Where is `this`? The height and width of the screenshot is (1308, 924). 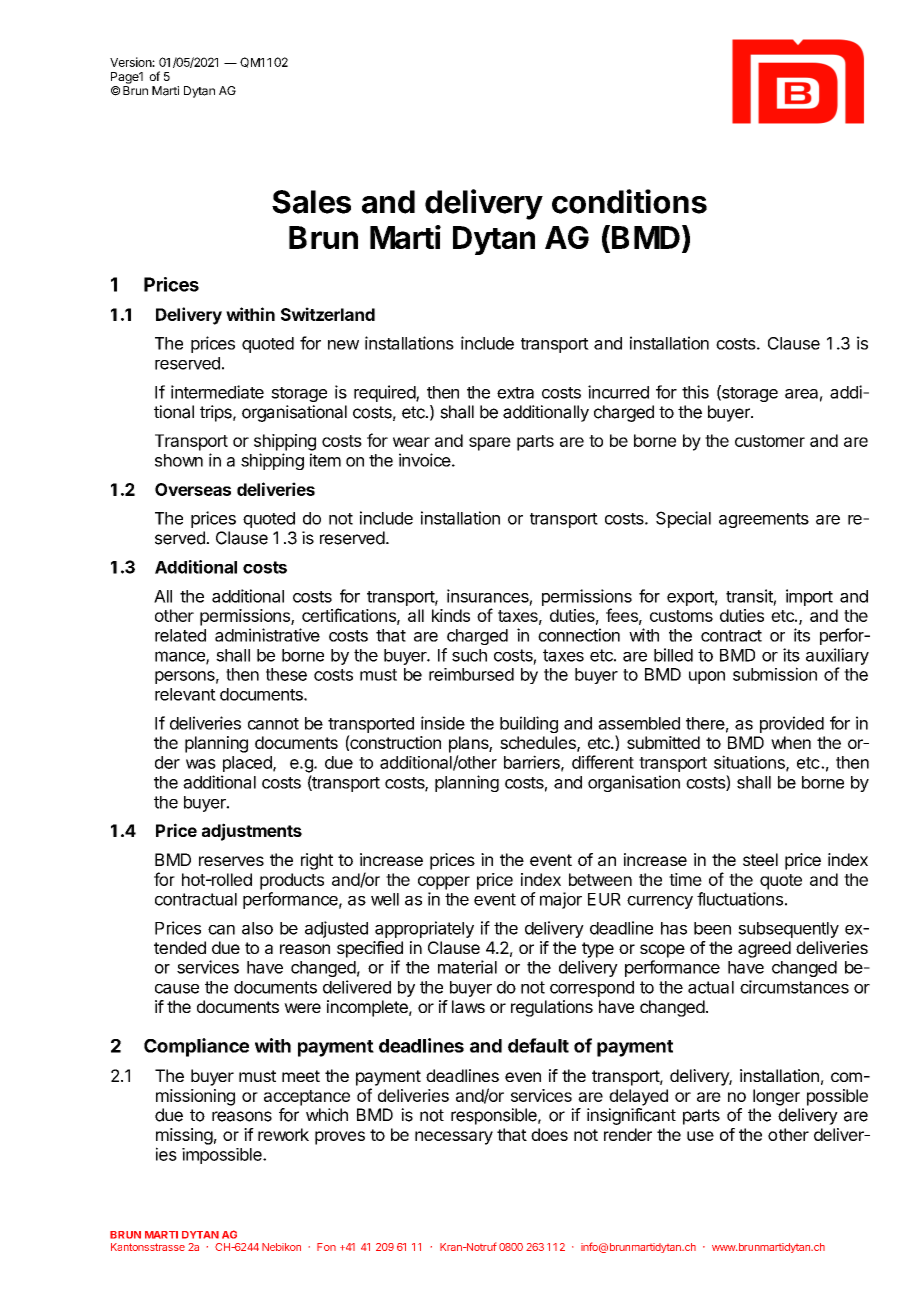 this is located at coordinates (695, 392).
